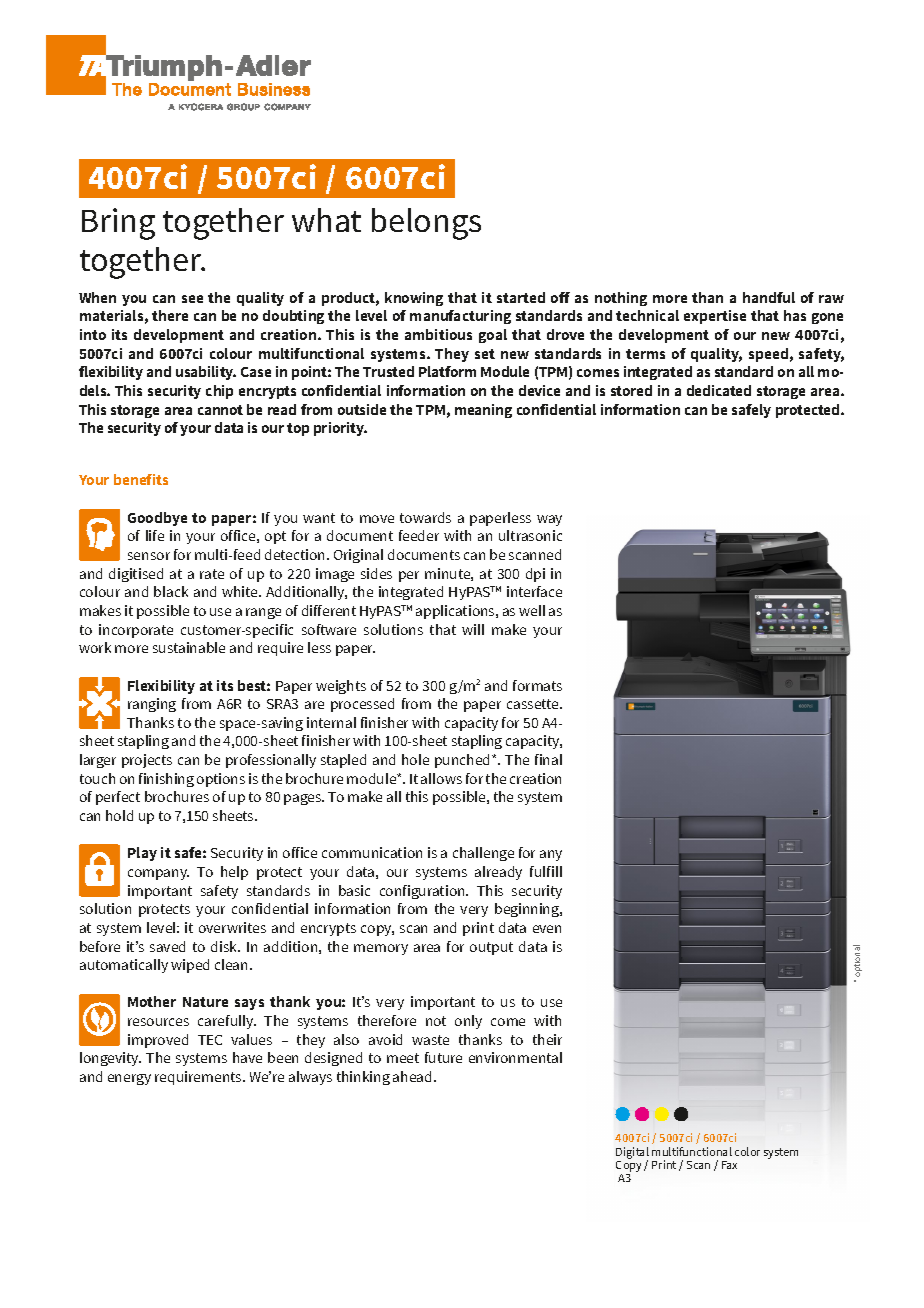 The width and height of the screenshot is (924, 1308). I want to click on cassette, so click(534, 704).
